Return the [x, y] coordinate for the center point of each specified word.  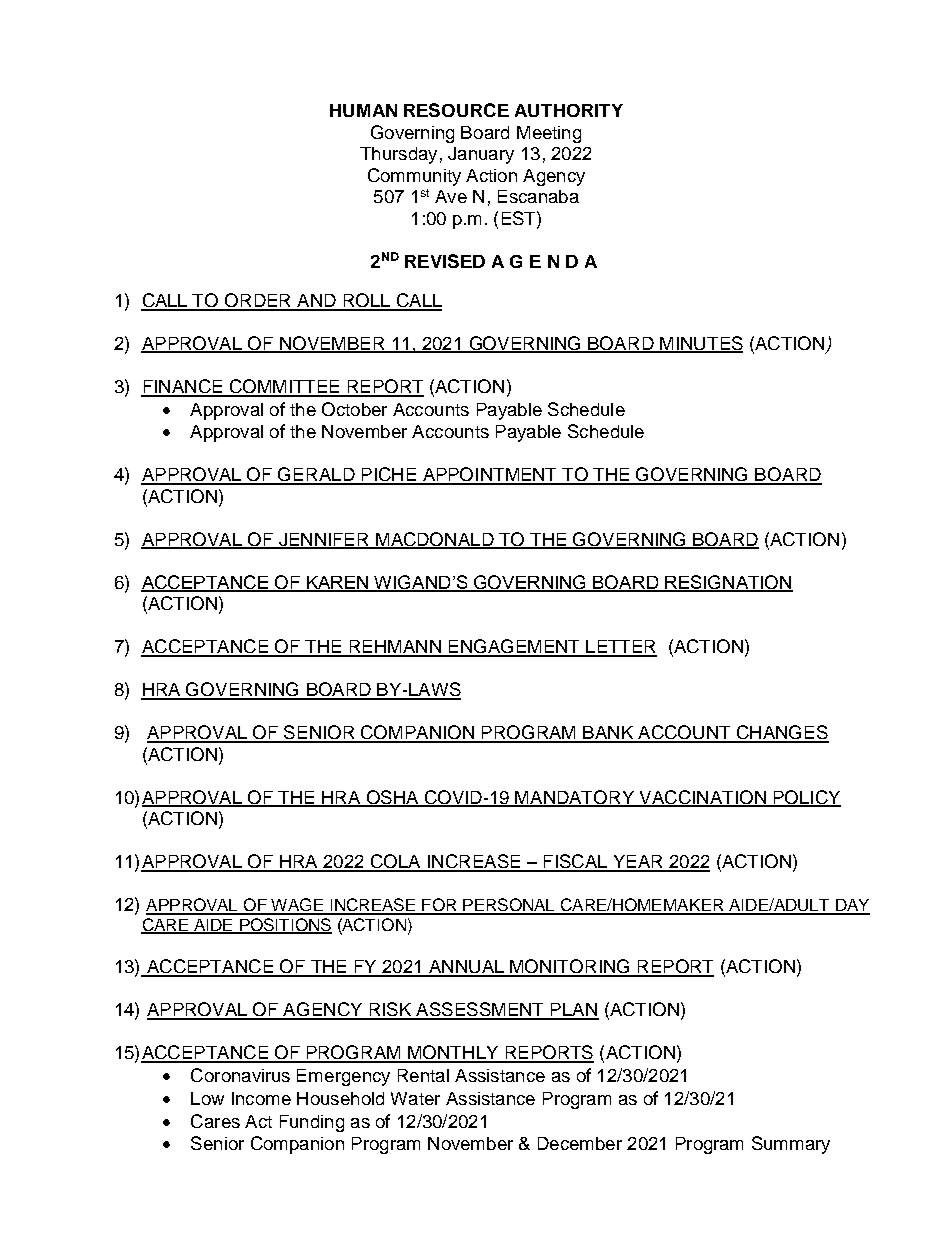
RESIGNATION [728, 583]
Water [415, 1098]
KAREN [337, 583]
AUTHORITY [569, 110]
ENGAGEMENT [514, 647]
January [481, 155]
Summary [791, 1145]
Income [261, 1098]
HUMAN [363, 110]
